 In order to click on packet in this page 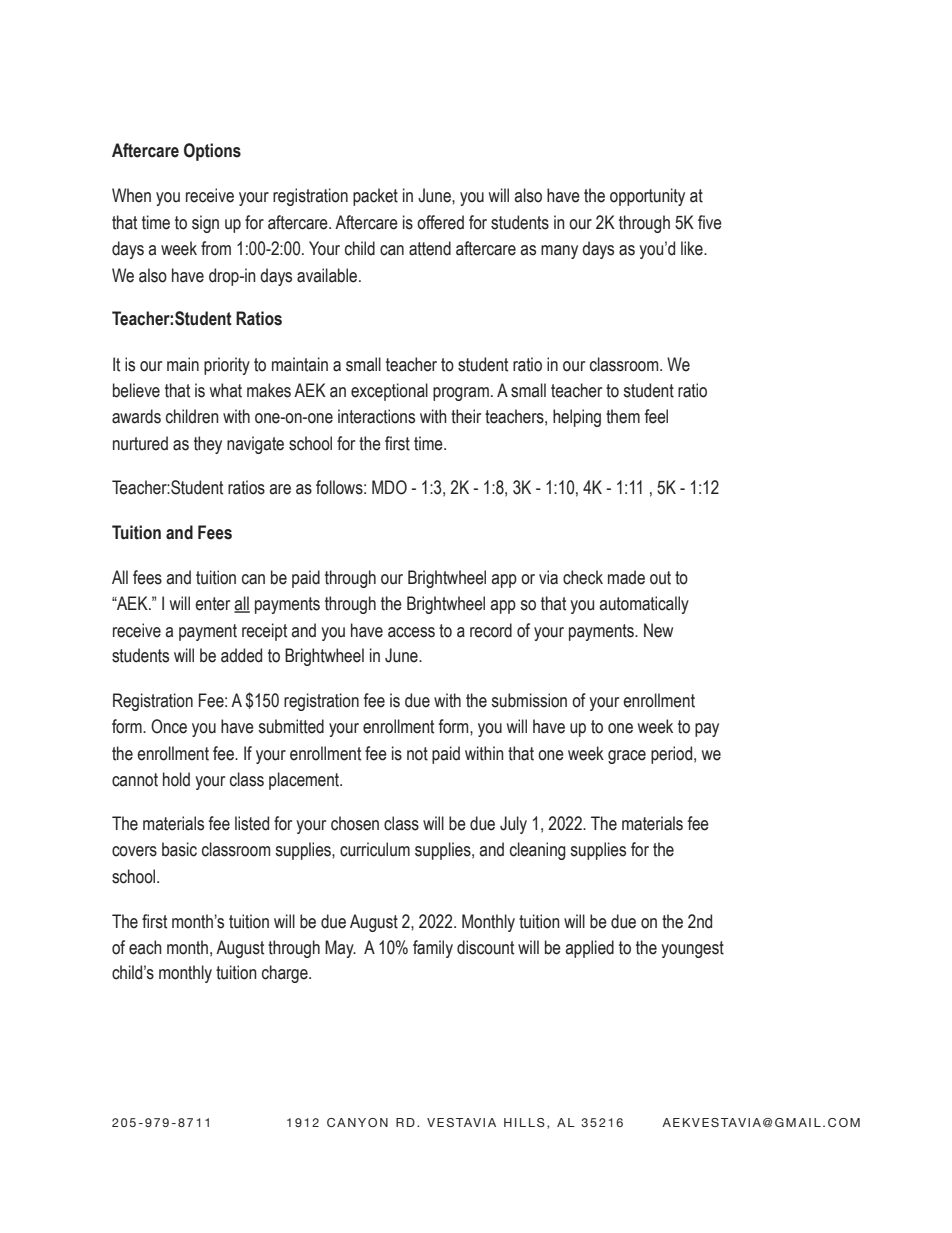, I will do `click(375, 197)`.
